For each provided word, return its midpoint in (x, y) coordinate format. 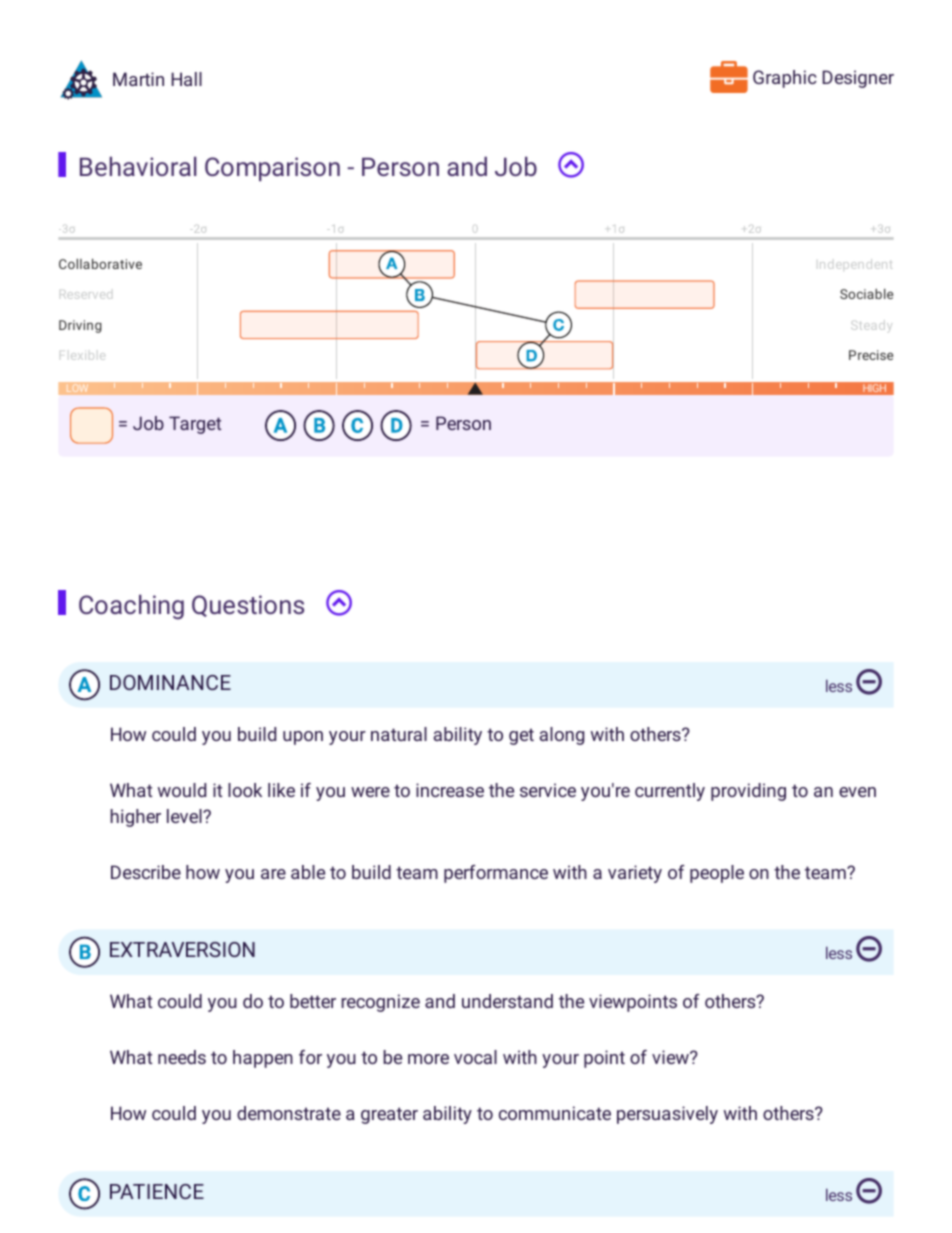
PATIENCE (157, 1191)
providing (748, 792)
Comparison (272, 169)
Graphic (785, 79)
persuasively (667, 1115)
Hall (187, 79)
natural (399, 734)
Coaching (131, 607)
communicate (555, 1113)
